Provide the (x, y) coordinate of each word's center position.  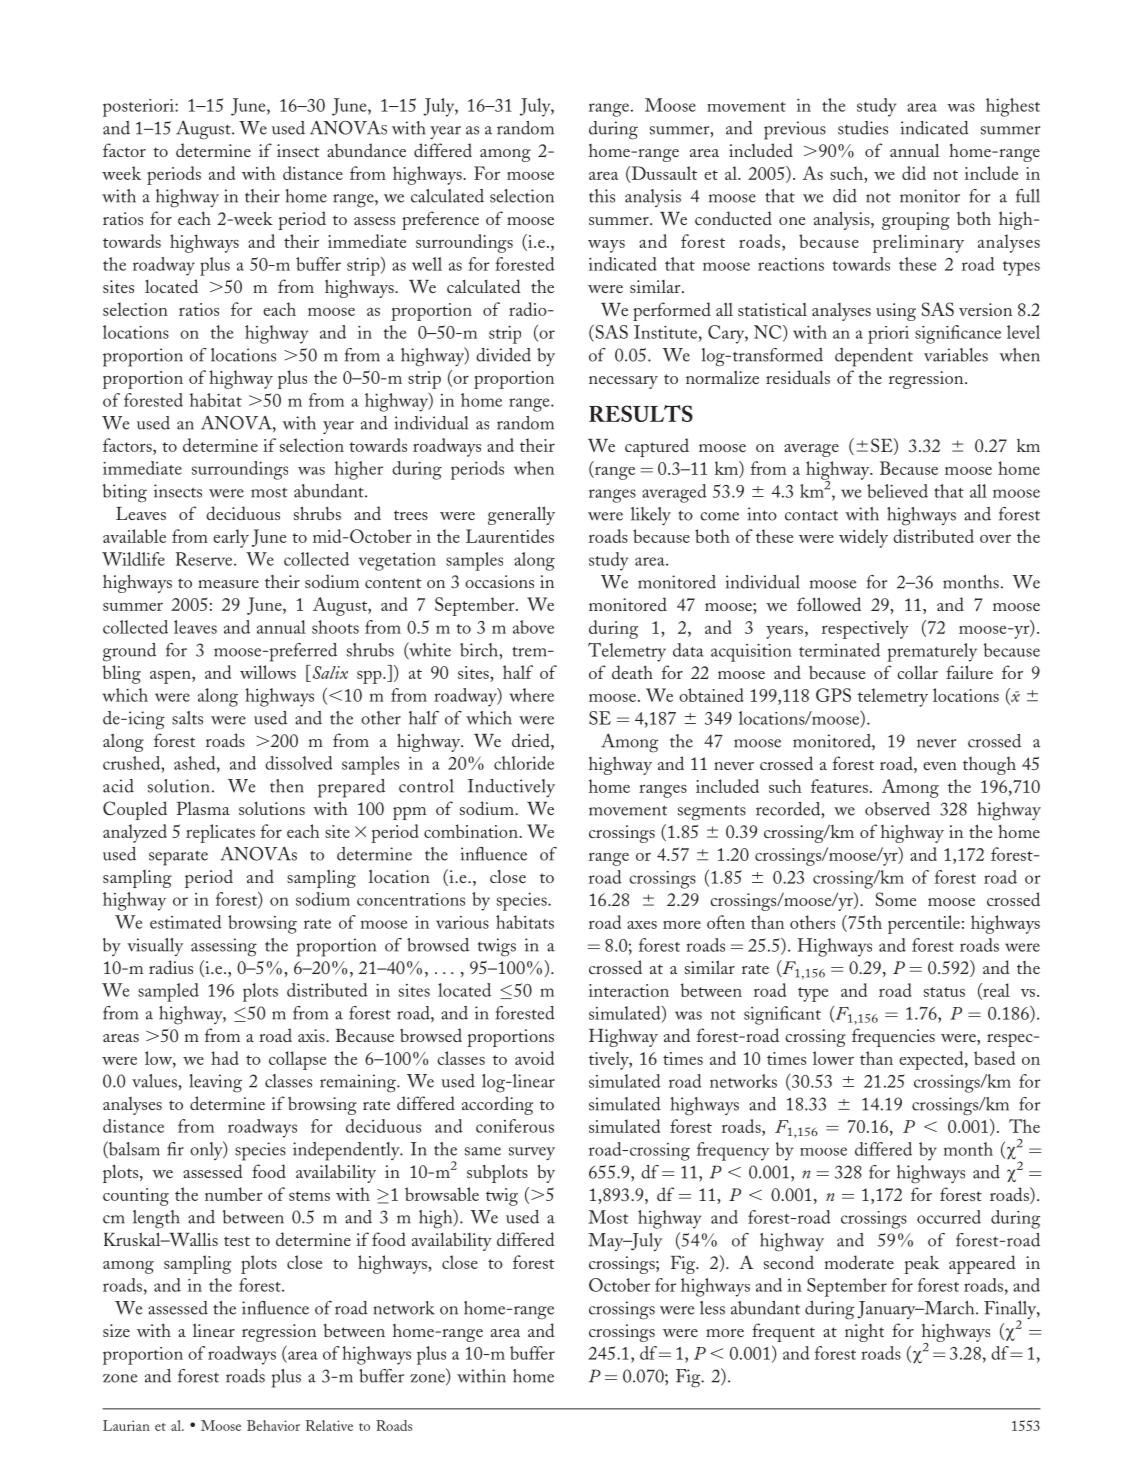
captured (657, 447)
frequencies (893, 1037)
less (712, 1308)
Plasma (203, 808)
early (231, 538)
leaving (215, 1083)
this (602, 196)
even (940, 766)
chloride (524, 763)
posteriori (139, 108)
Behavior (273, 1425)
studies (863, 128)
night (864, 1333)
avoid (534, 1058)
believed (897, 491)
